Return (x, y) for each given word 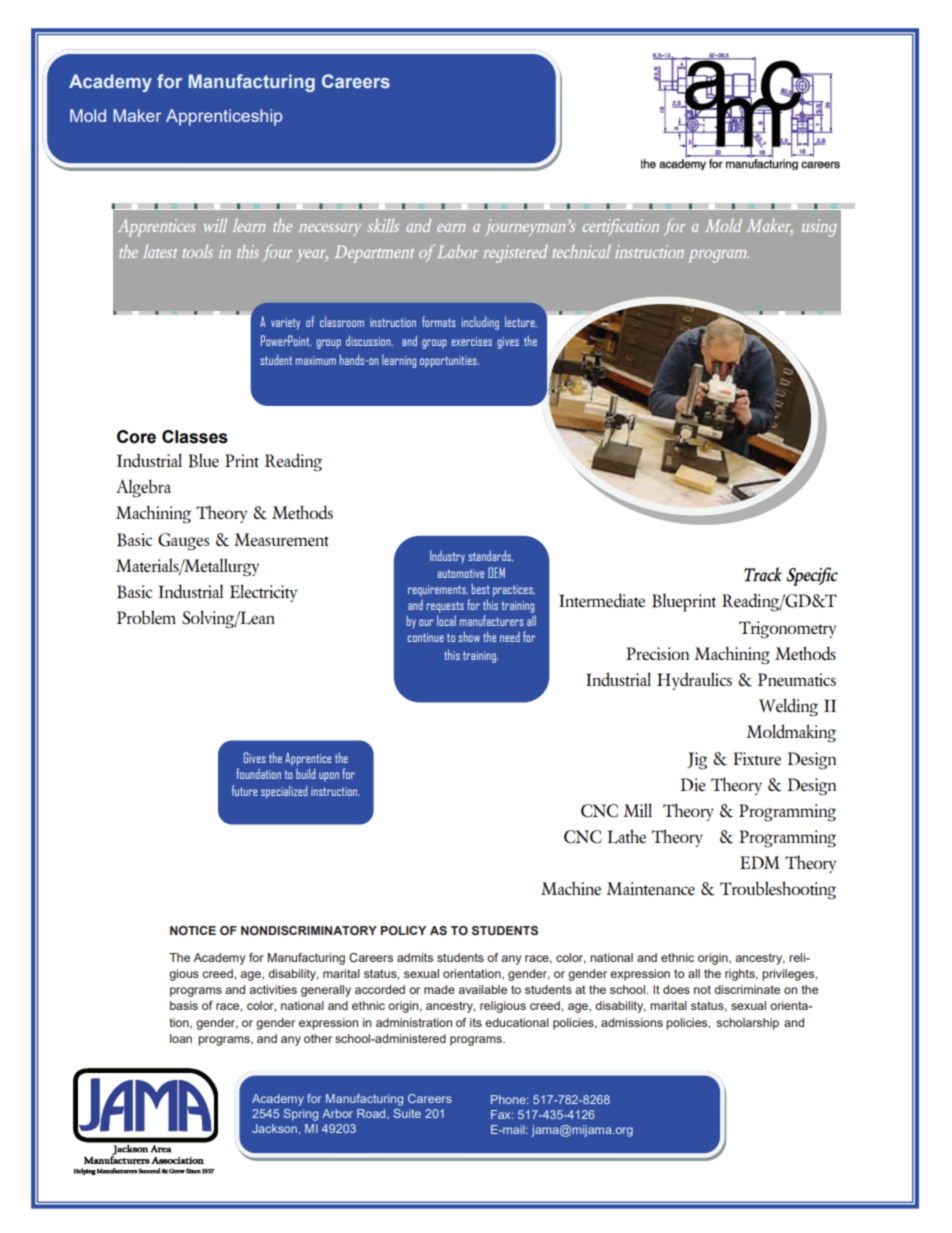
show (469, 636)
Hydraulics (694, 681)
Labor (457, 251)
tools (198, 251)
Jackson (274, 1128)
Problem (146, 617)
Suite (407, 1113)
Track (763, 574)
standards (491, 556)
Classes (195, 437)
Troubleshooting (778, 890)
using (819, 228)
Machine (571, 888)
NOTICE (193, 930)
